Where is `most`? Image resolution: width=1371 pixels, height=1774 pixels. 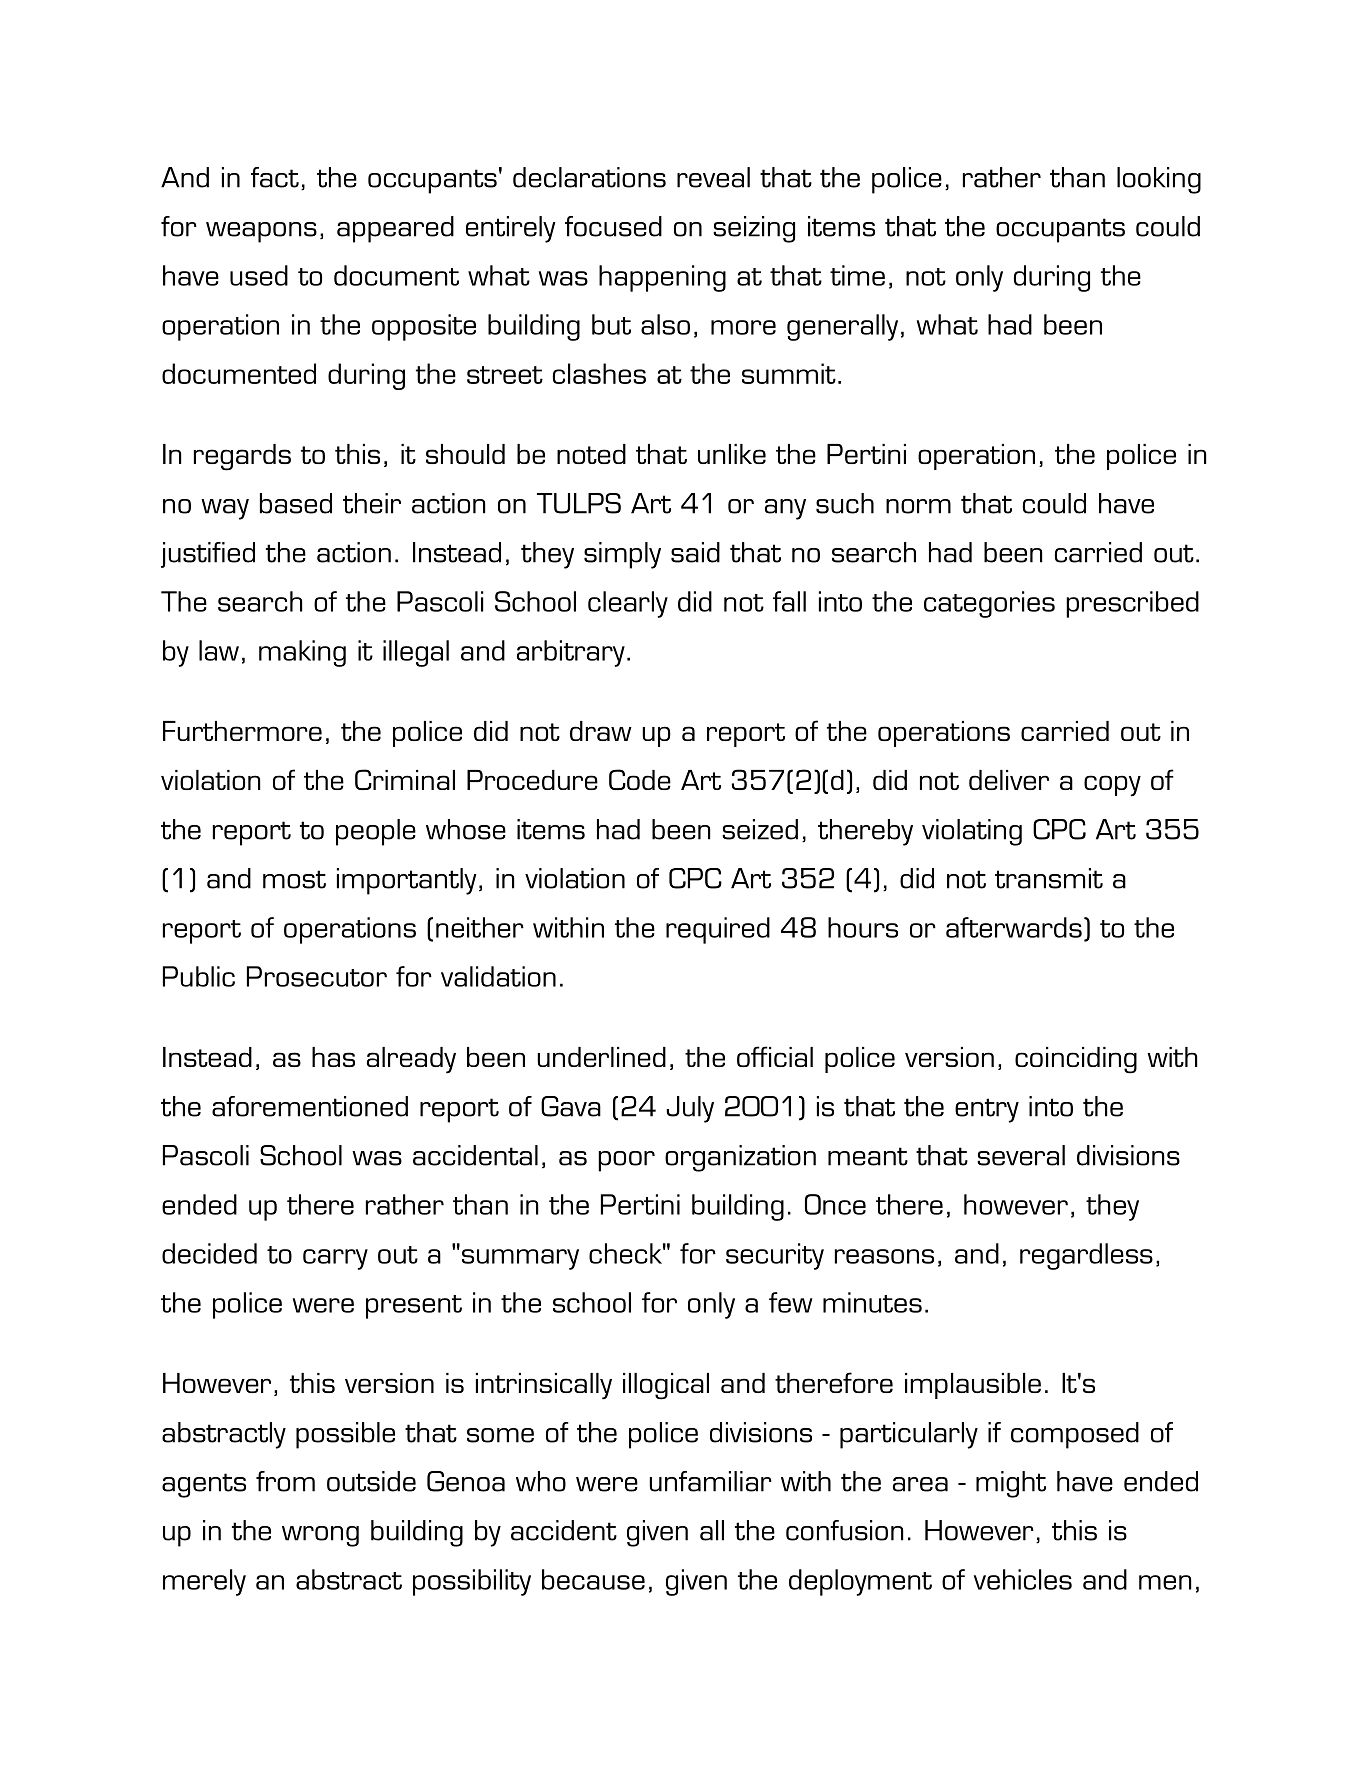
most is located at coordinates (294, 879).
